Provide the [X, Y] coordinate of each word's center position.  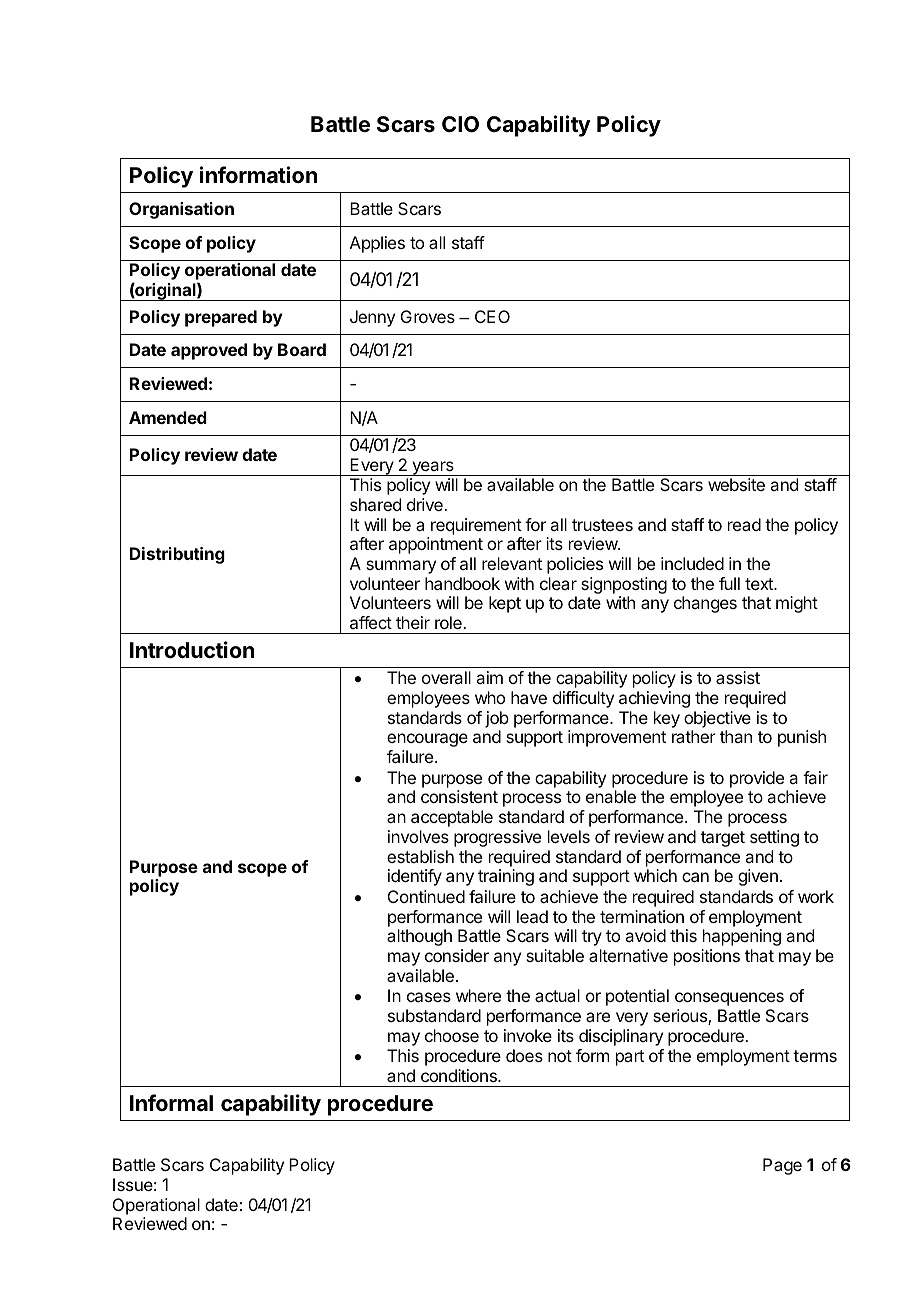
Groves [428, 316]
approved [209, 351]
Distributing [177, 555]
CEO [492, 316]
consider [457, 955]
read [744, 524]
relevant [512, 563]
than [736, 736]
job [497, 719]
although [419, 937]
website [736, 484]
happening [742, 937]
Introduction [192, 649]
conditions [460, 1075]
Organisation [181, 210]
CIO [460, 124]
